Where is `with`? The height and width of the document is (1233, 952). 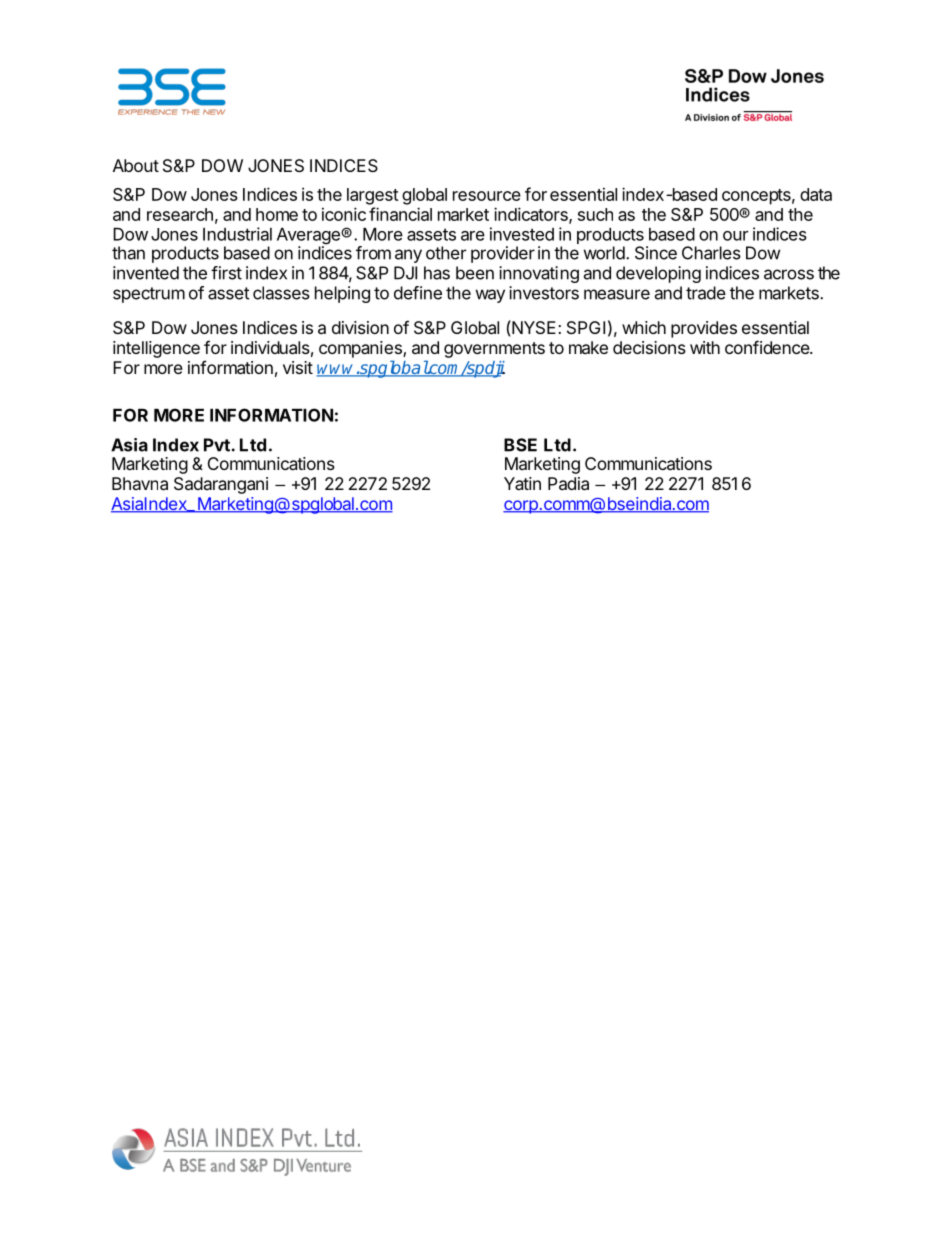
with is located at coordinates (705, 347).
